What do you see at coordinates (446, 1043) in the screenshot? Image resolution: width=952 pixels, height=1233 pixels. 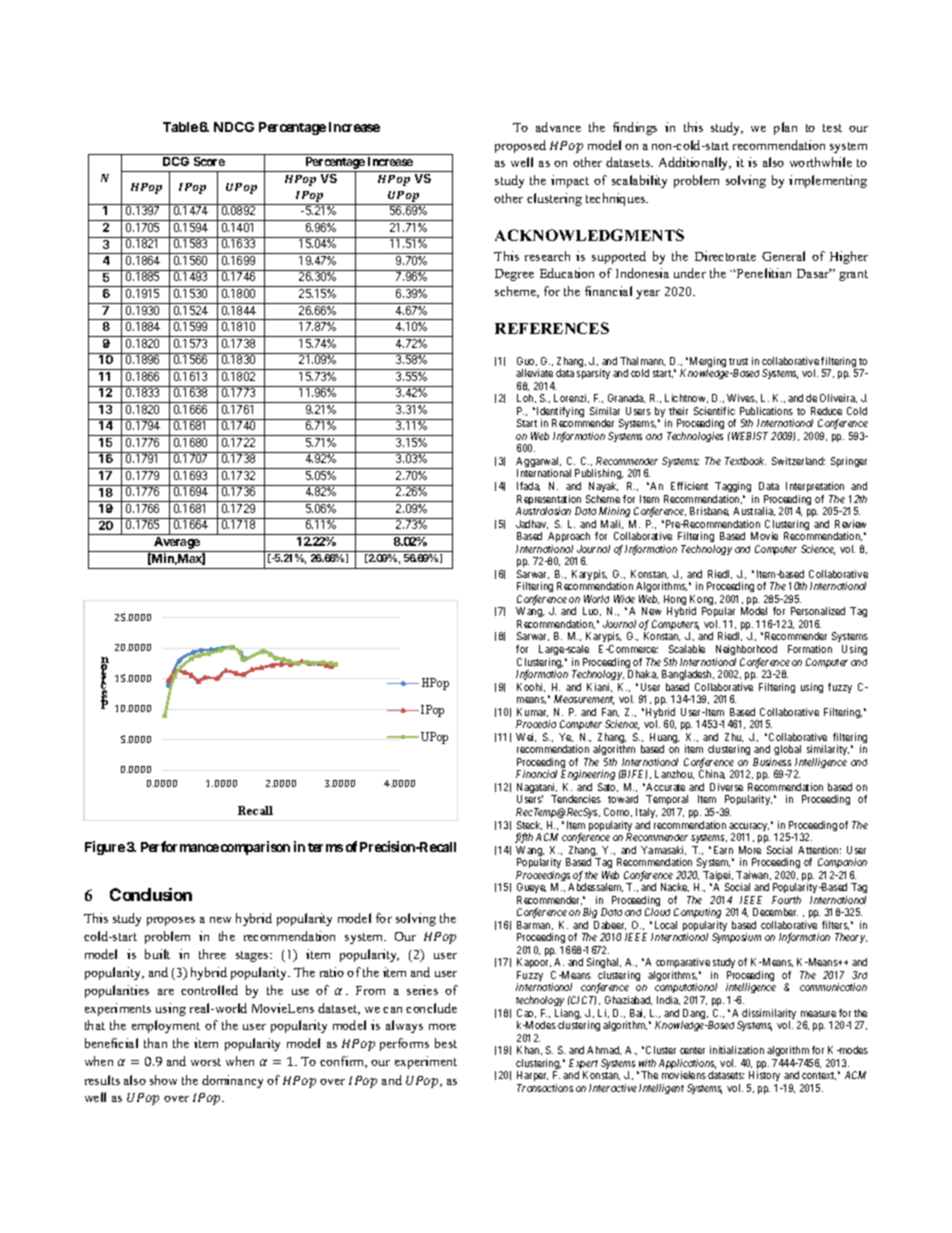 I see `best` at bounding box center [446, 1043].
